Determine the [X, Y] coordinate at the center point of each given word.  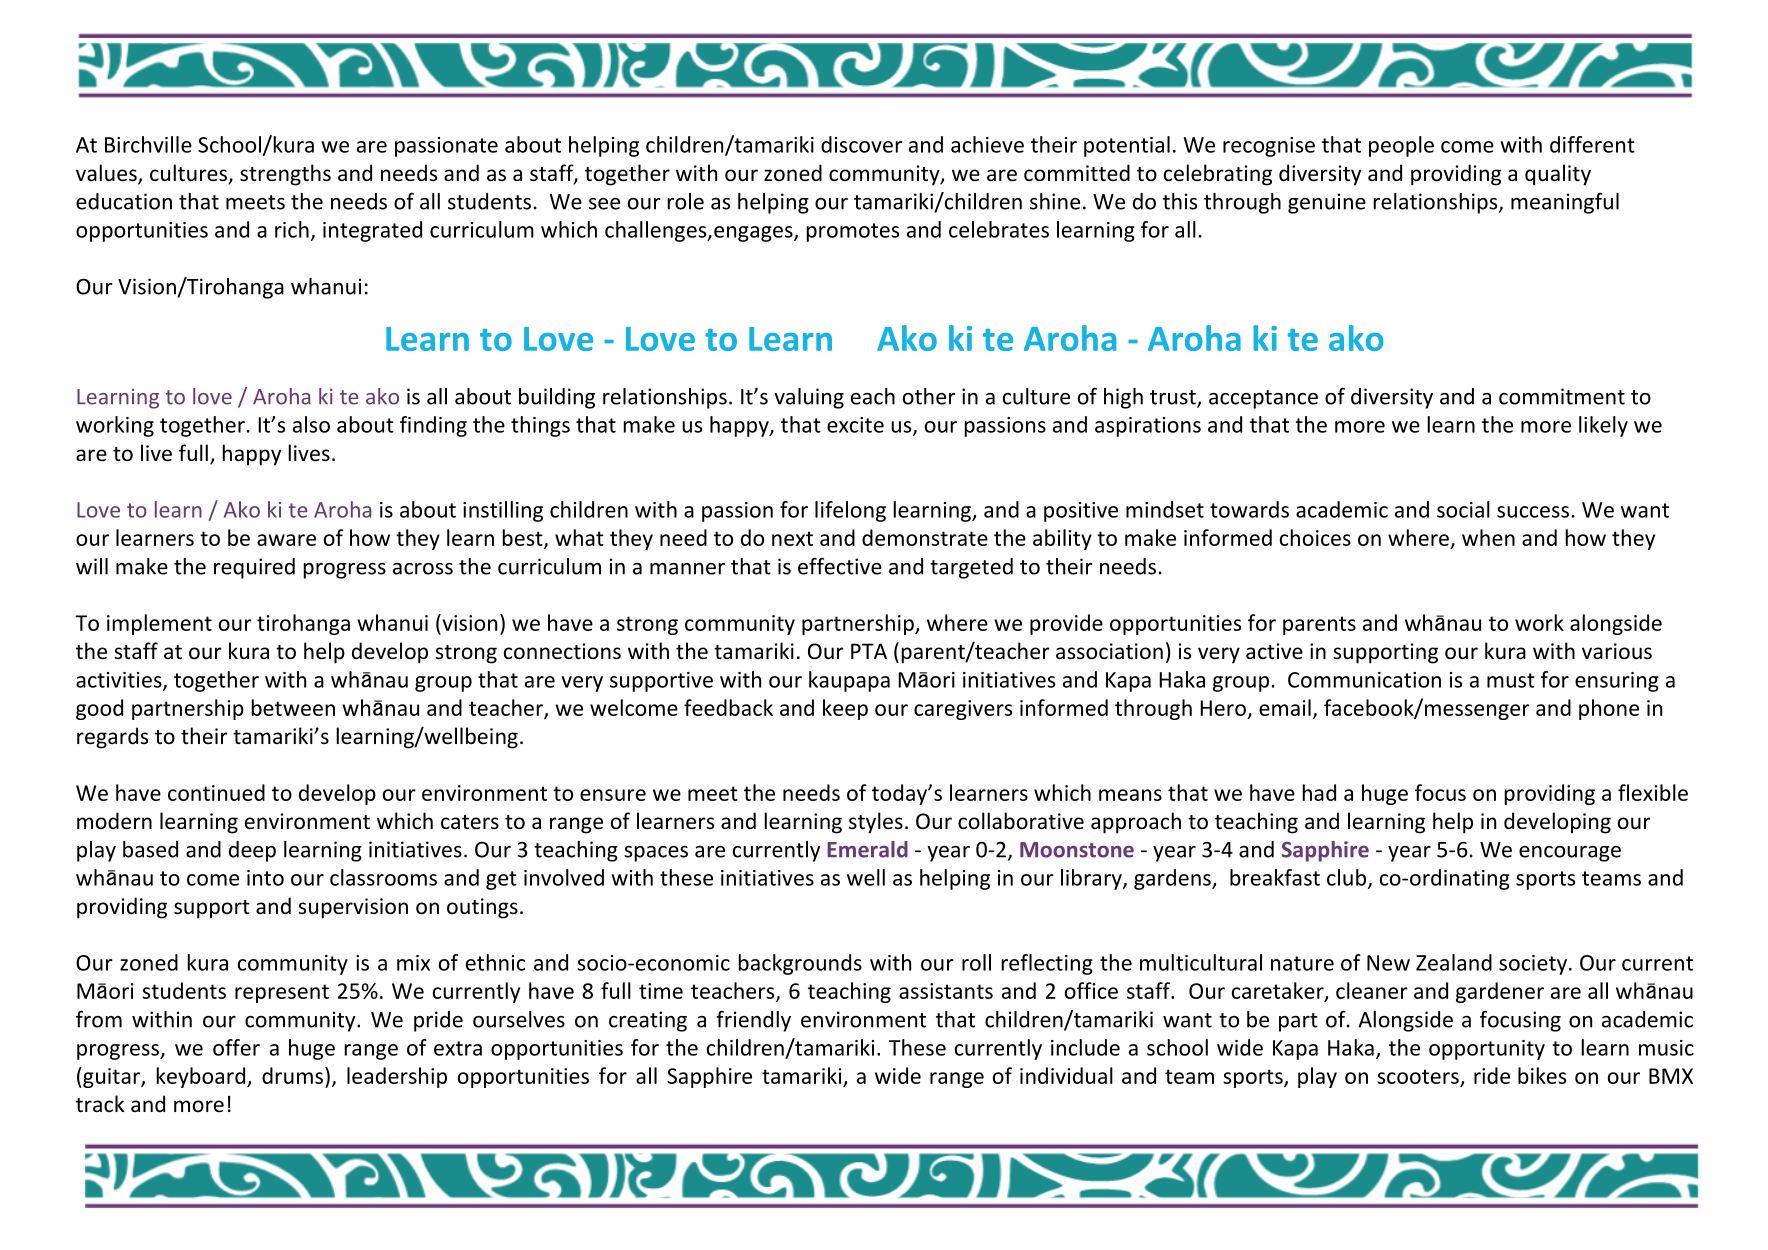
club [1348, 878]
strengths [285, 175]
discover [861, 144]
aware [286, 540]
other [929, 396]
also [311, 424]
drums [292, 1075]
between [293, 707]
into [265, 878]
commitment [1562, 396]
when [1488, 537]
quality [1558, 175]
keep [845, 709]
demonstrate [925, 537]
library [1092, 879]
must [1511, 680]
